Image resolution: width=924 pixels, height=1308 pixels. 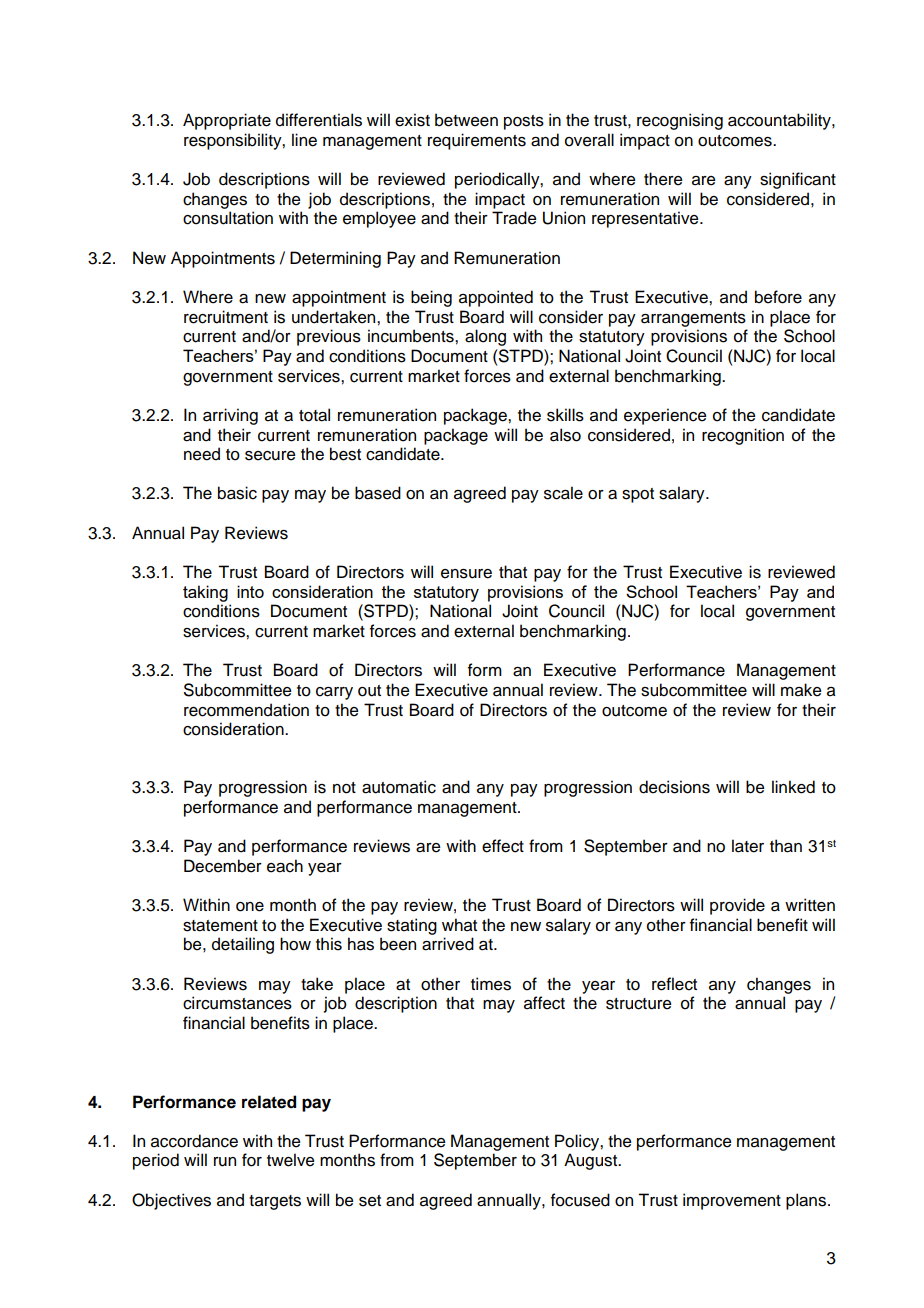 What do you see at coordinates (477, 141) in the document?
I see `requirements` at bounding box center [477, 141].
